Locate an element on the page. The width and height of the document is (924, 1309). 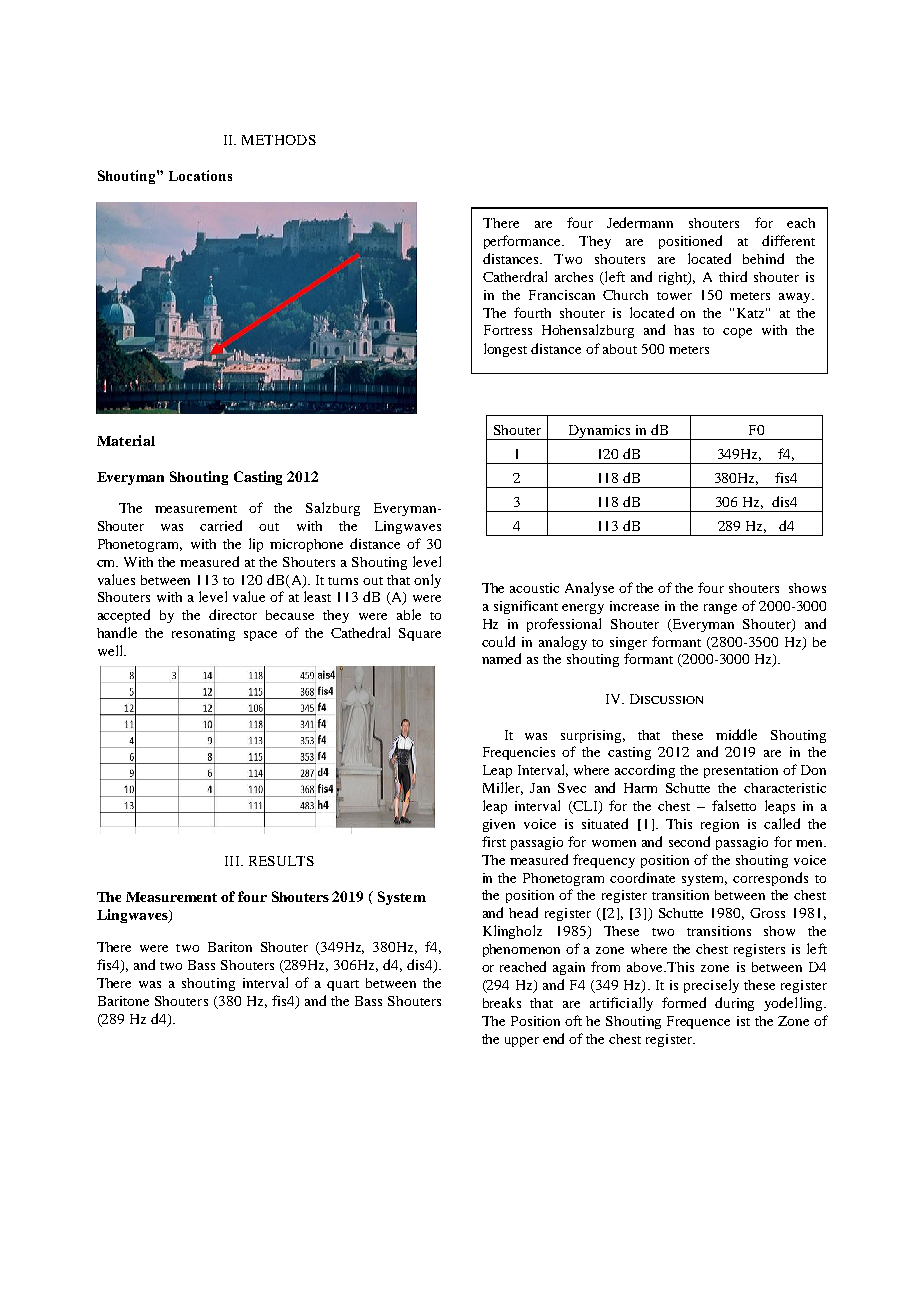
Locations is located at coordinates (200, 175).
